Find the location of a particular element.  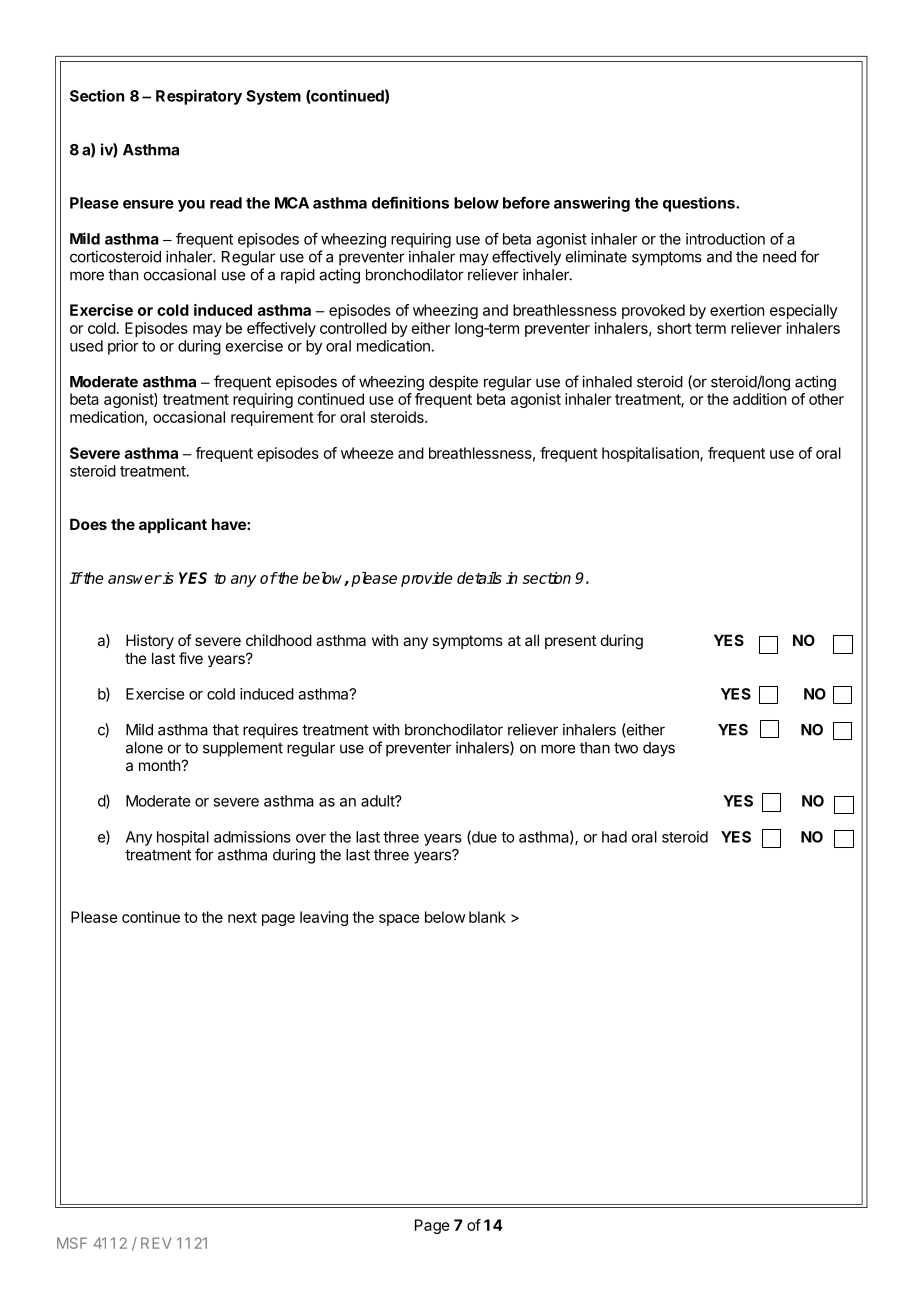

that is located at coordinates (225, 730).
